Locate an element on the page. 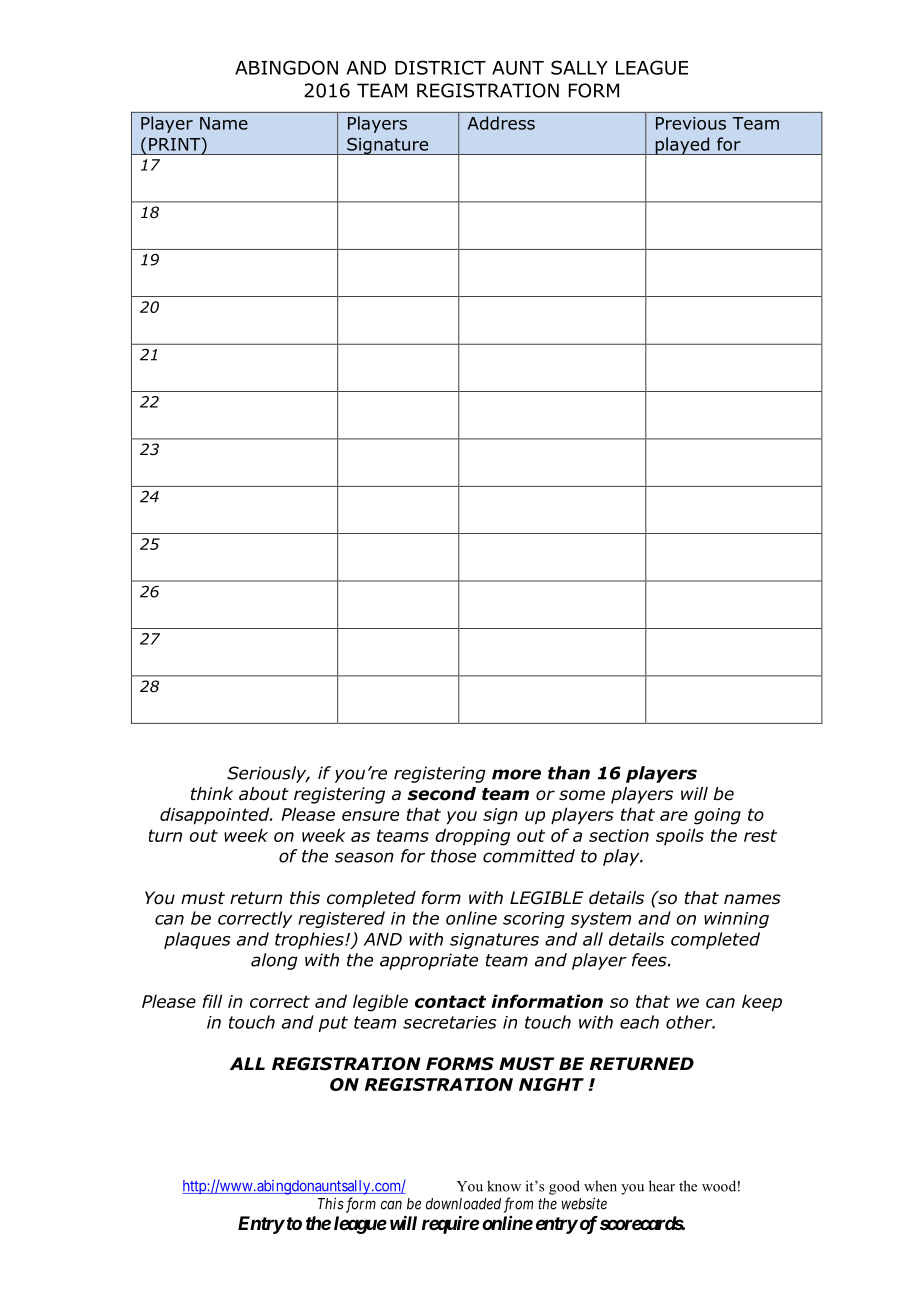  put is located at coordinates (333, 1024).
